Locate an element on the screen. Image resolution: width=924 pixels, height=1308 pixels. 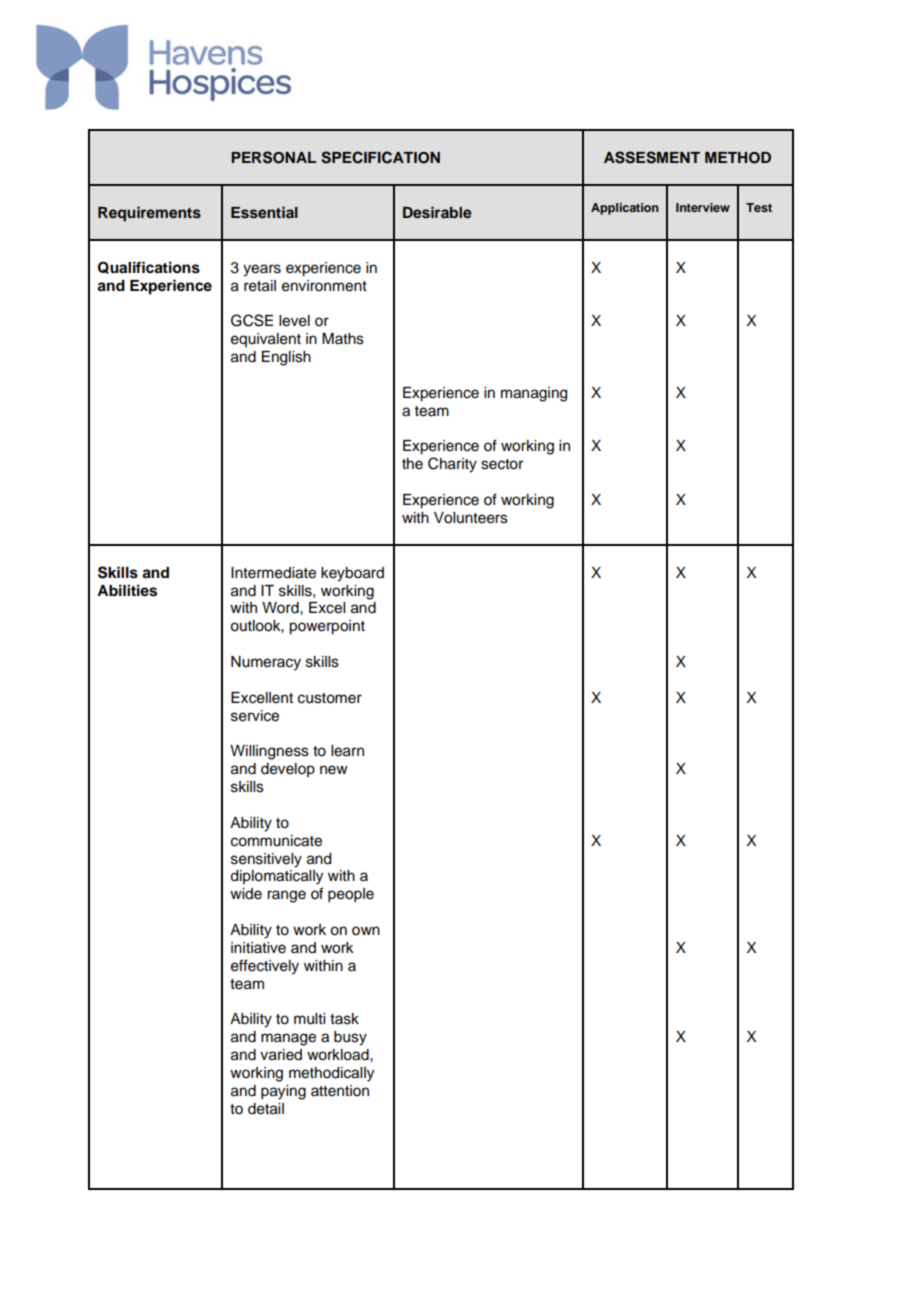
Desirable is located at coordinates (437, 212).
